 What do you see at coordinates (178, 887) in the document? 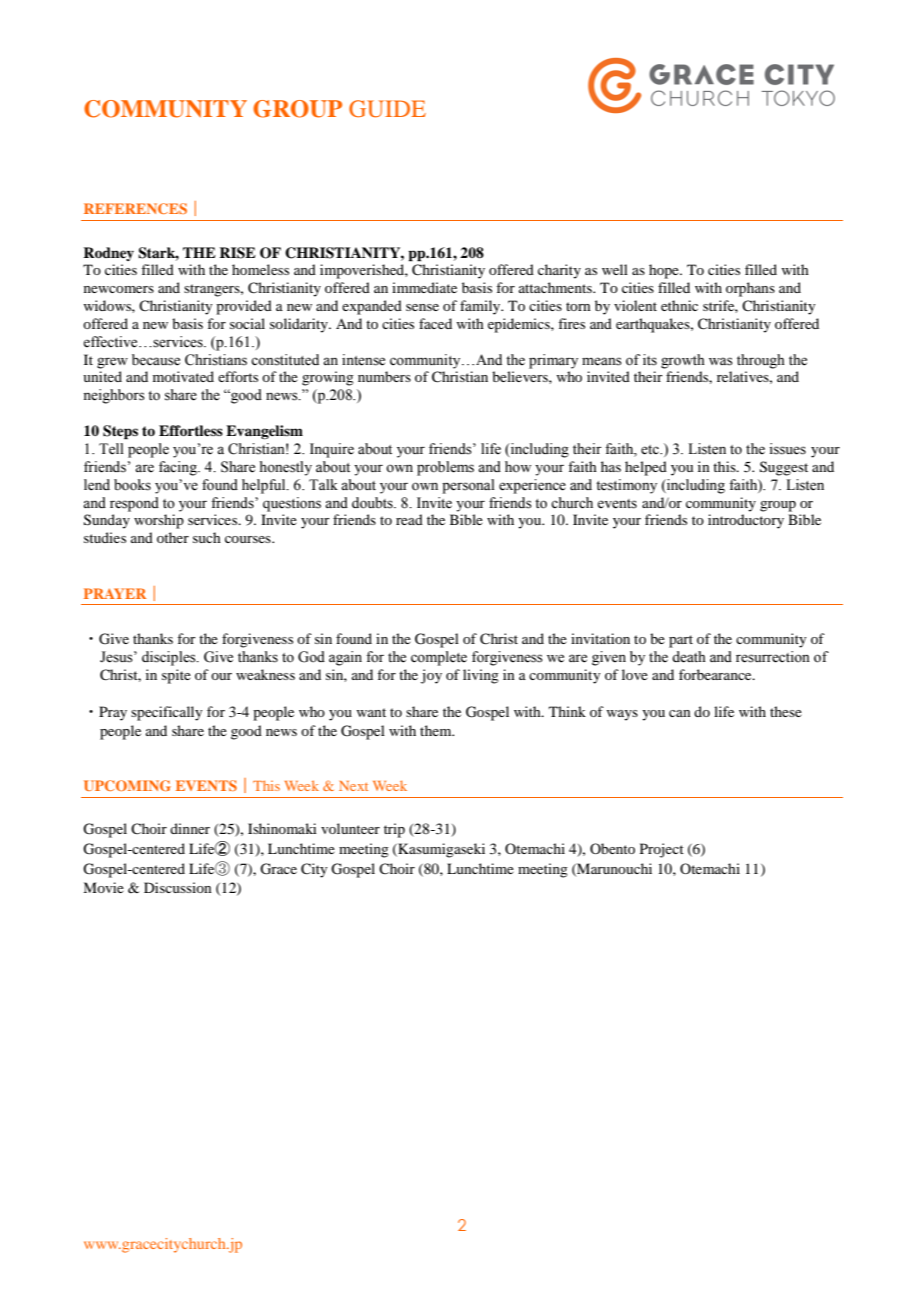
I see `Discussion` at bounding box center [178, 887].
